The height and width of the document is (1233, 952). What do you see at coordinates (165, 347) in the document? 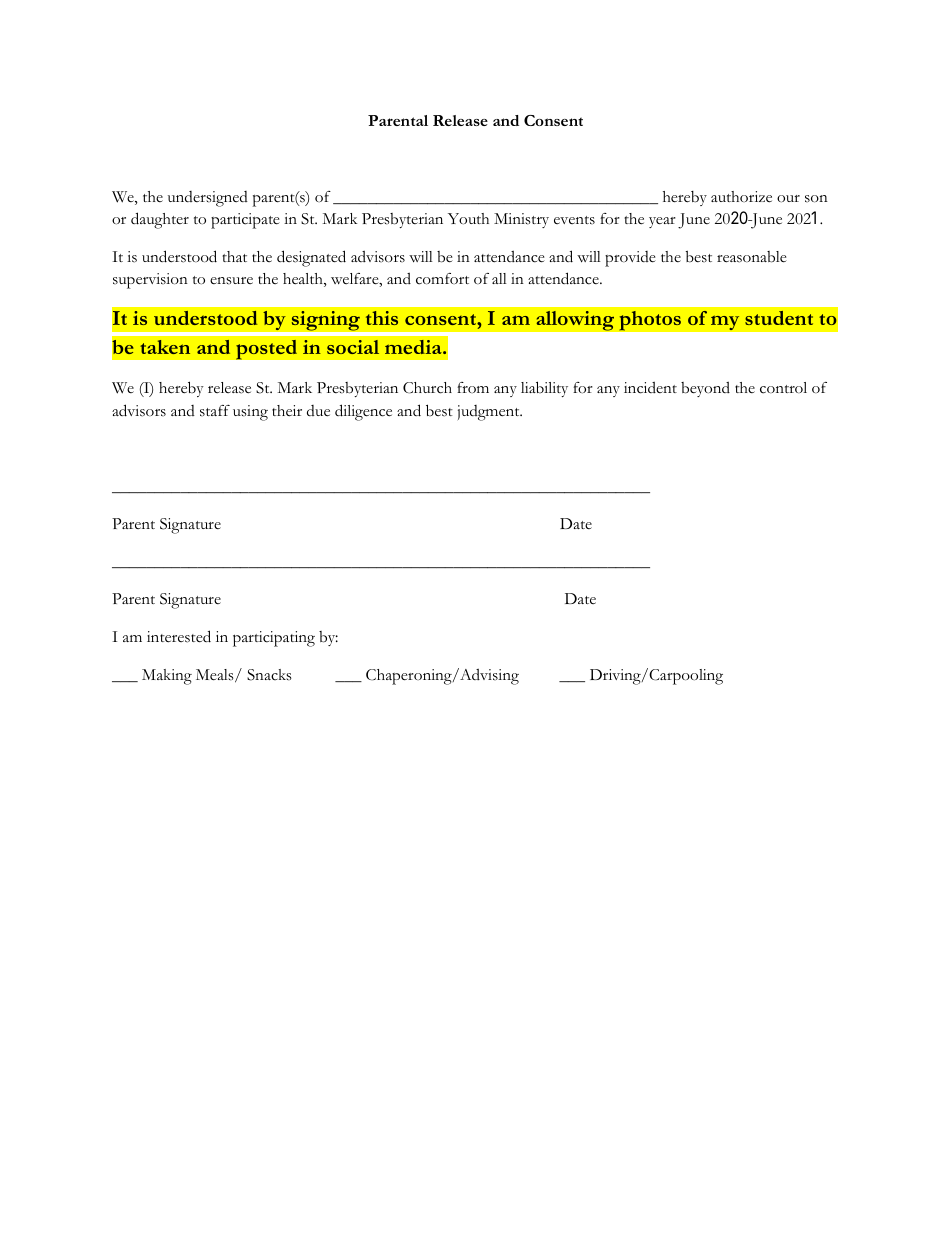
I see `taken` at bounding box center [165, 347].
